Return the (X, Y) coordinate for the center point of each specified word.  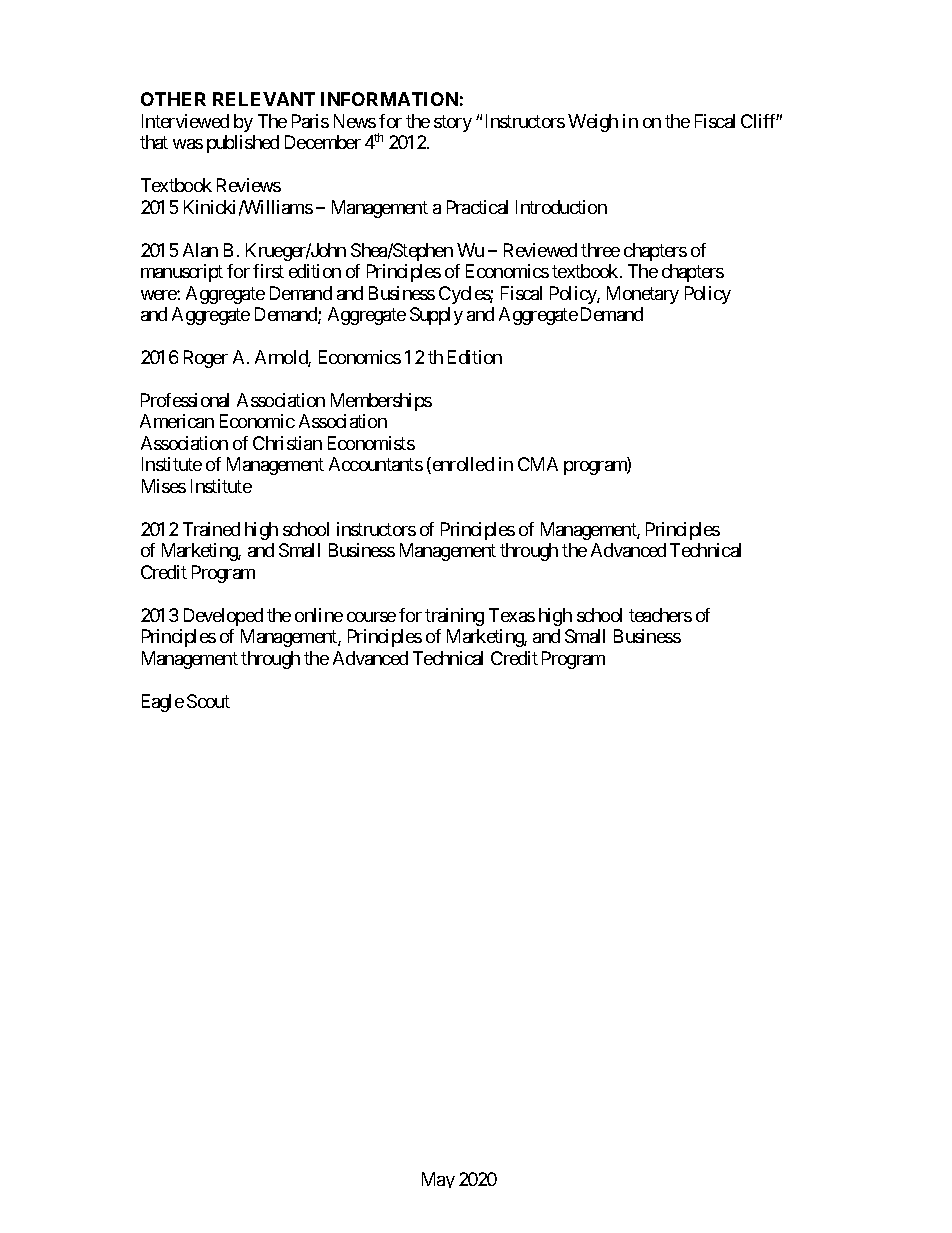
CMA (538, 464)
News (355, 121)
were (159, 295)
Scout (208, 701)
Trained (211, 529)
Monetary (643, 295)
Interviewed (185, 121)
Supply (436, 316)
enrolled (462, 465)
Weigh (593, 123)
